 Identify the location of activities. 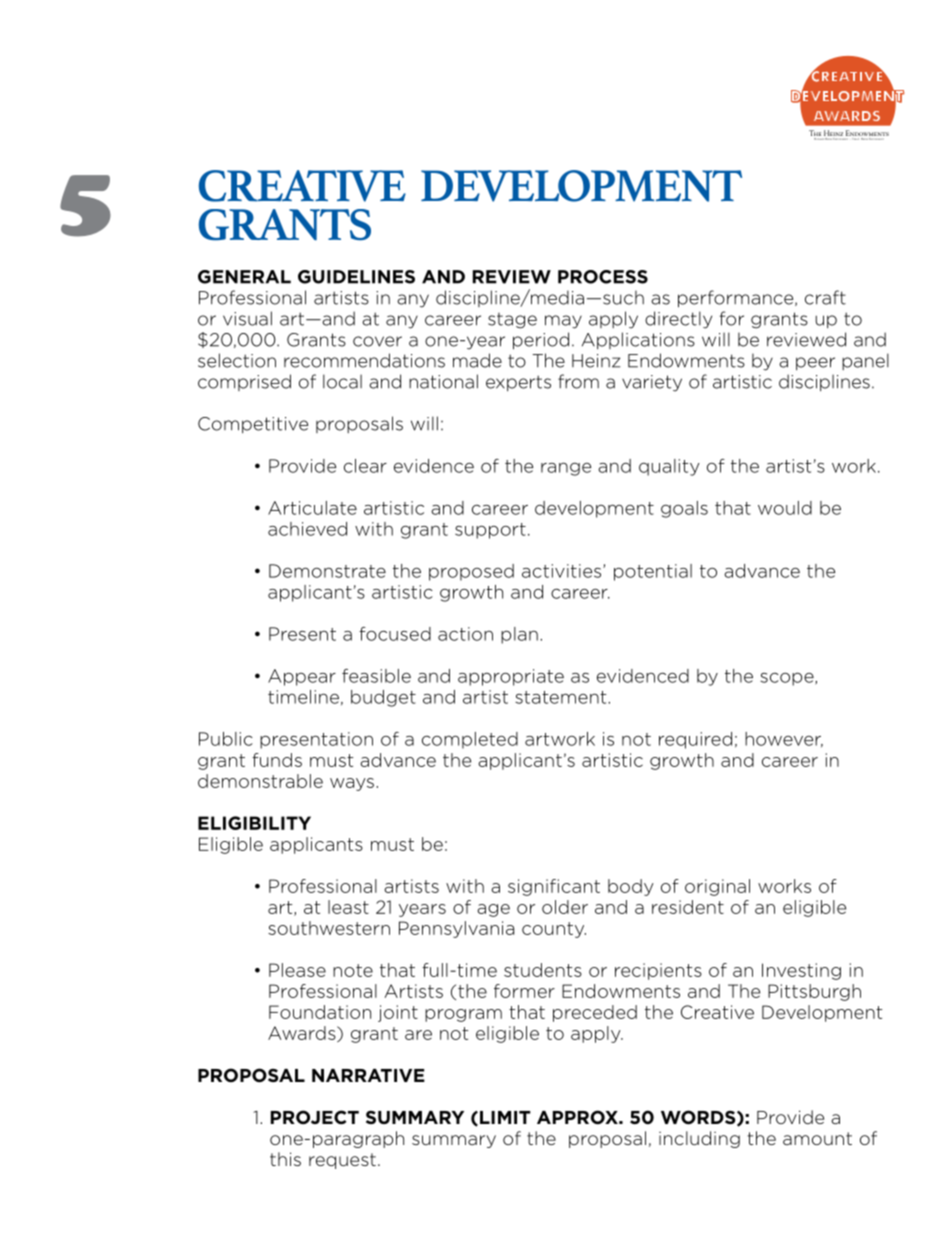
(563, 571).
